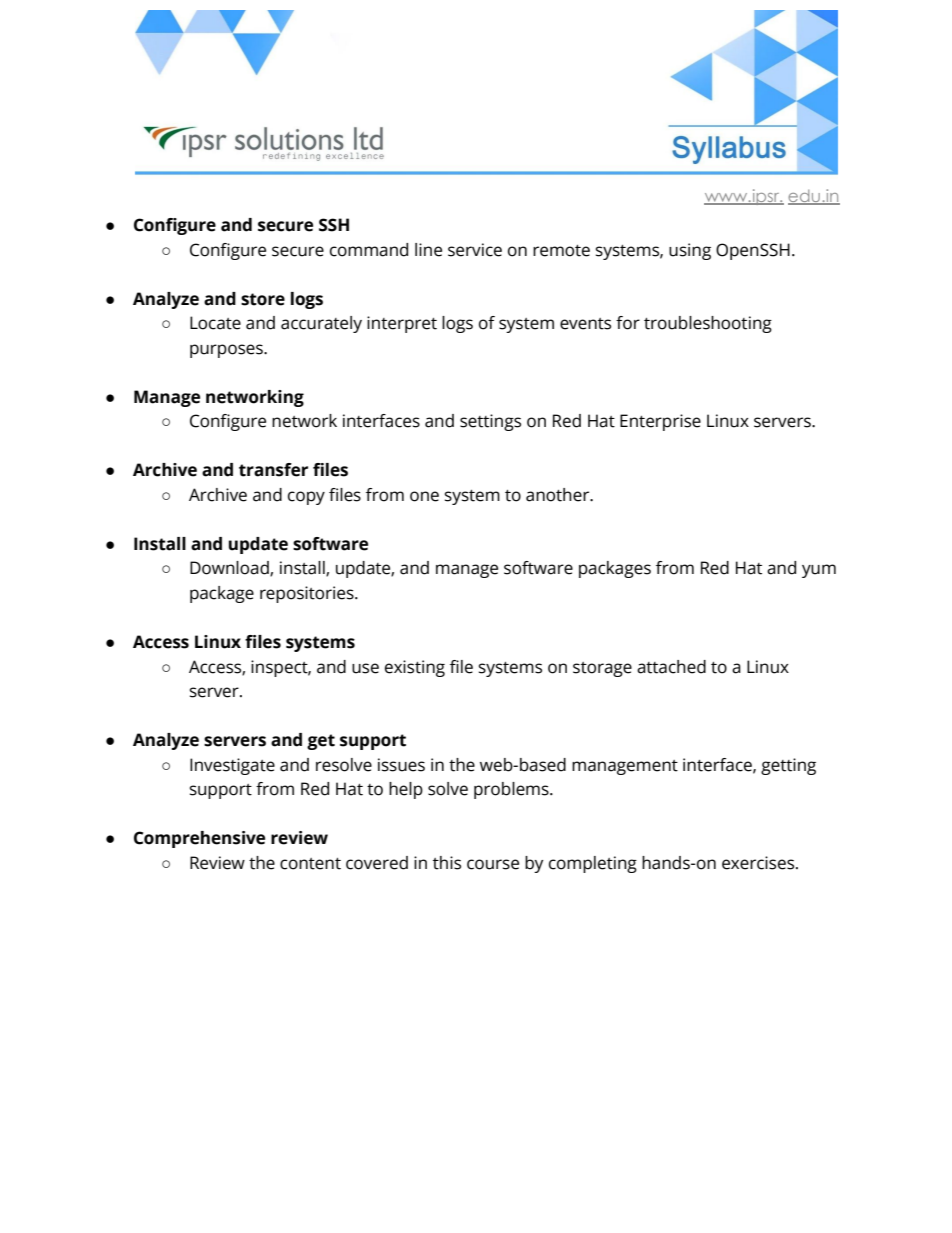 This page has width=952, height=1233. I want to click on attached, so click(671, 667).
